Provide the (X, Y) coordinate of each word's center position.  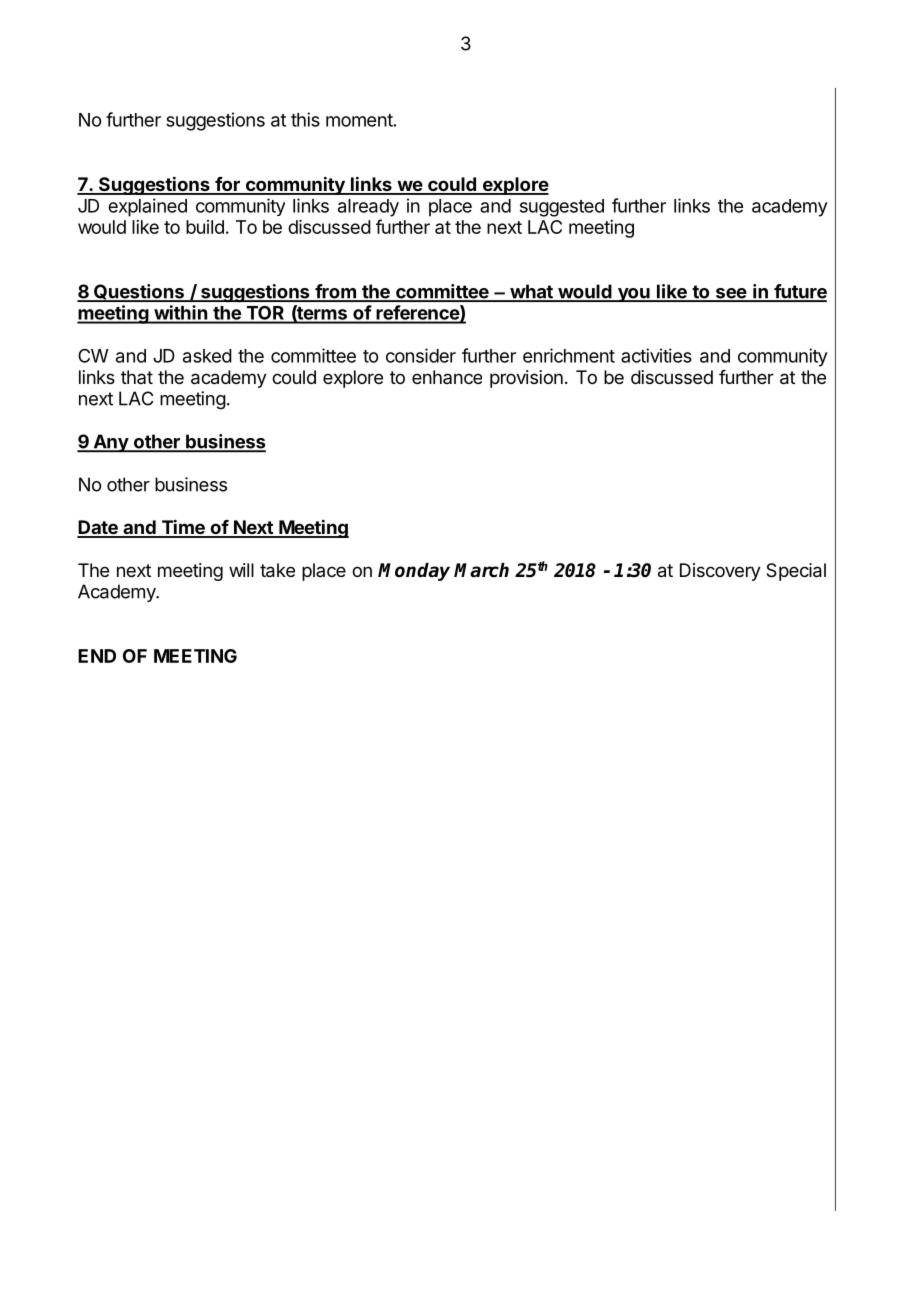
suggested (562, 208)
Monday (414, 572)
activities (656, 355)
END (97, 656)
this (305, 119)
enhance (447, 377)
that (137, 377)
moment (359, 120)
